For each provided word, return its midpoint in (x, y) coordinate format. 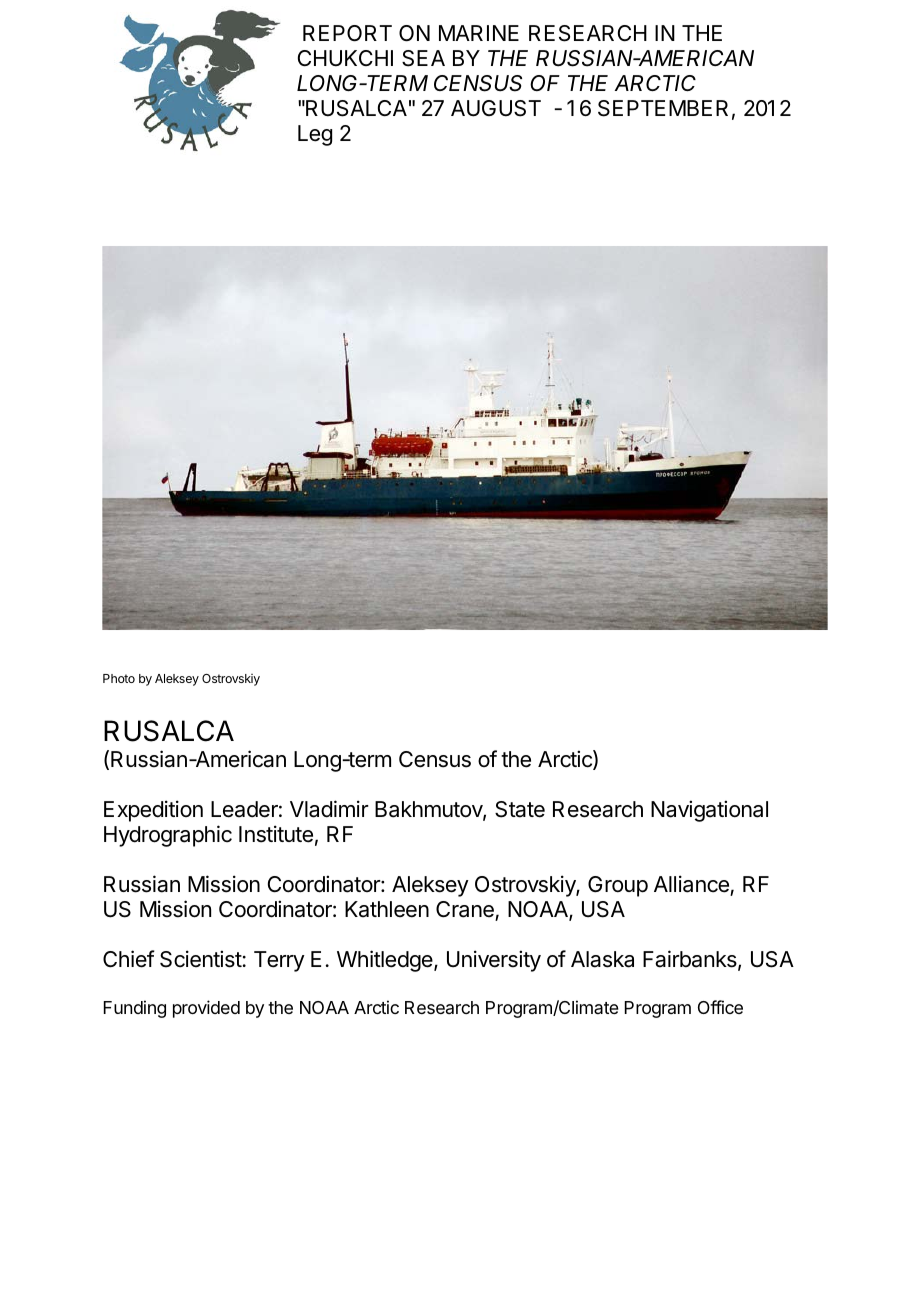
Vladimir (329, 809)
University (494, 961)
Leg (315, 135)
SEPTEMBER (663, 108)
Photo (119, 678)
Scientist (201, 959)
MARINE (479, 33)
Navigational (709, 811)
